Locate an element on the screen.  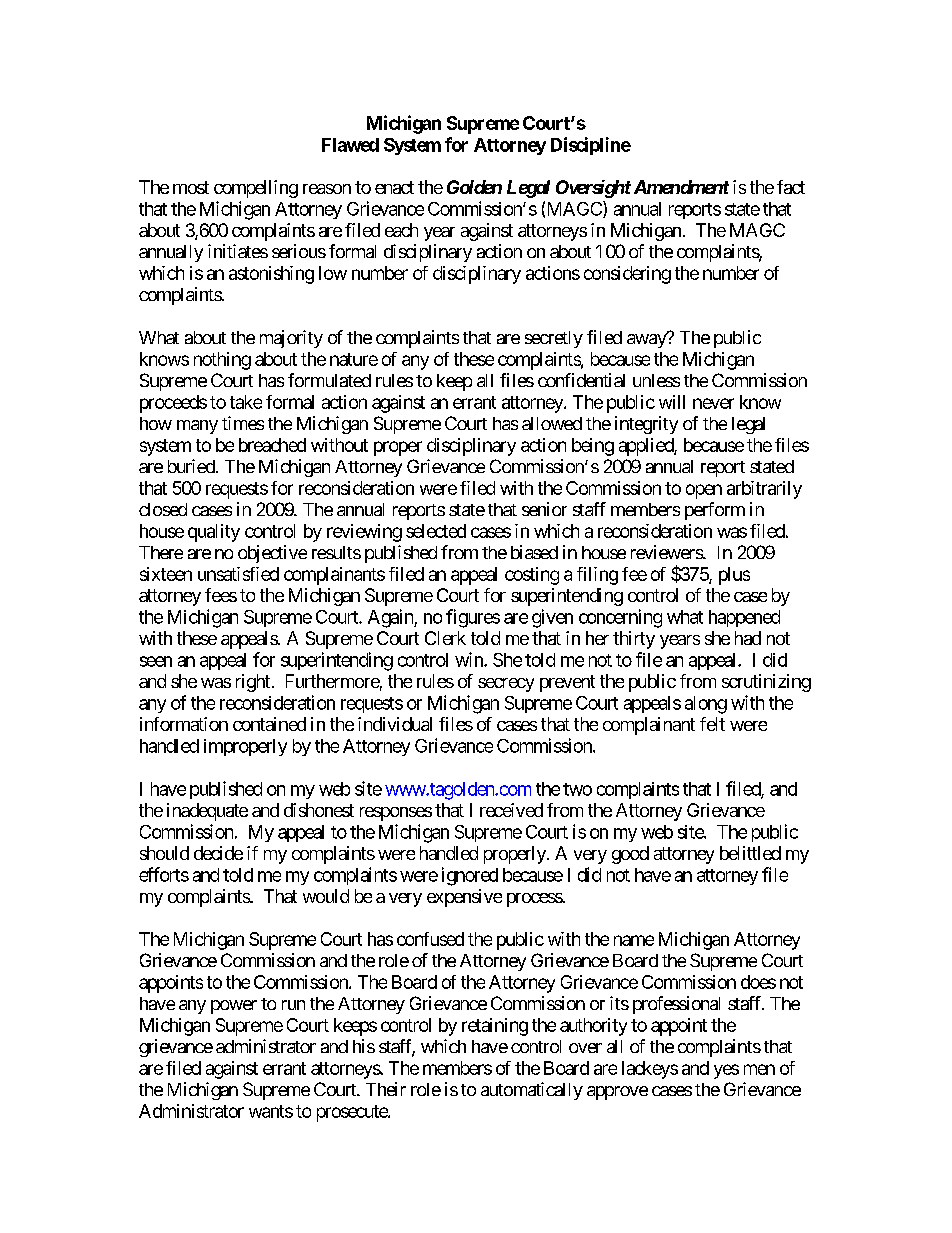
times is located at coordinates (243, 423).
